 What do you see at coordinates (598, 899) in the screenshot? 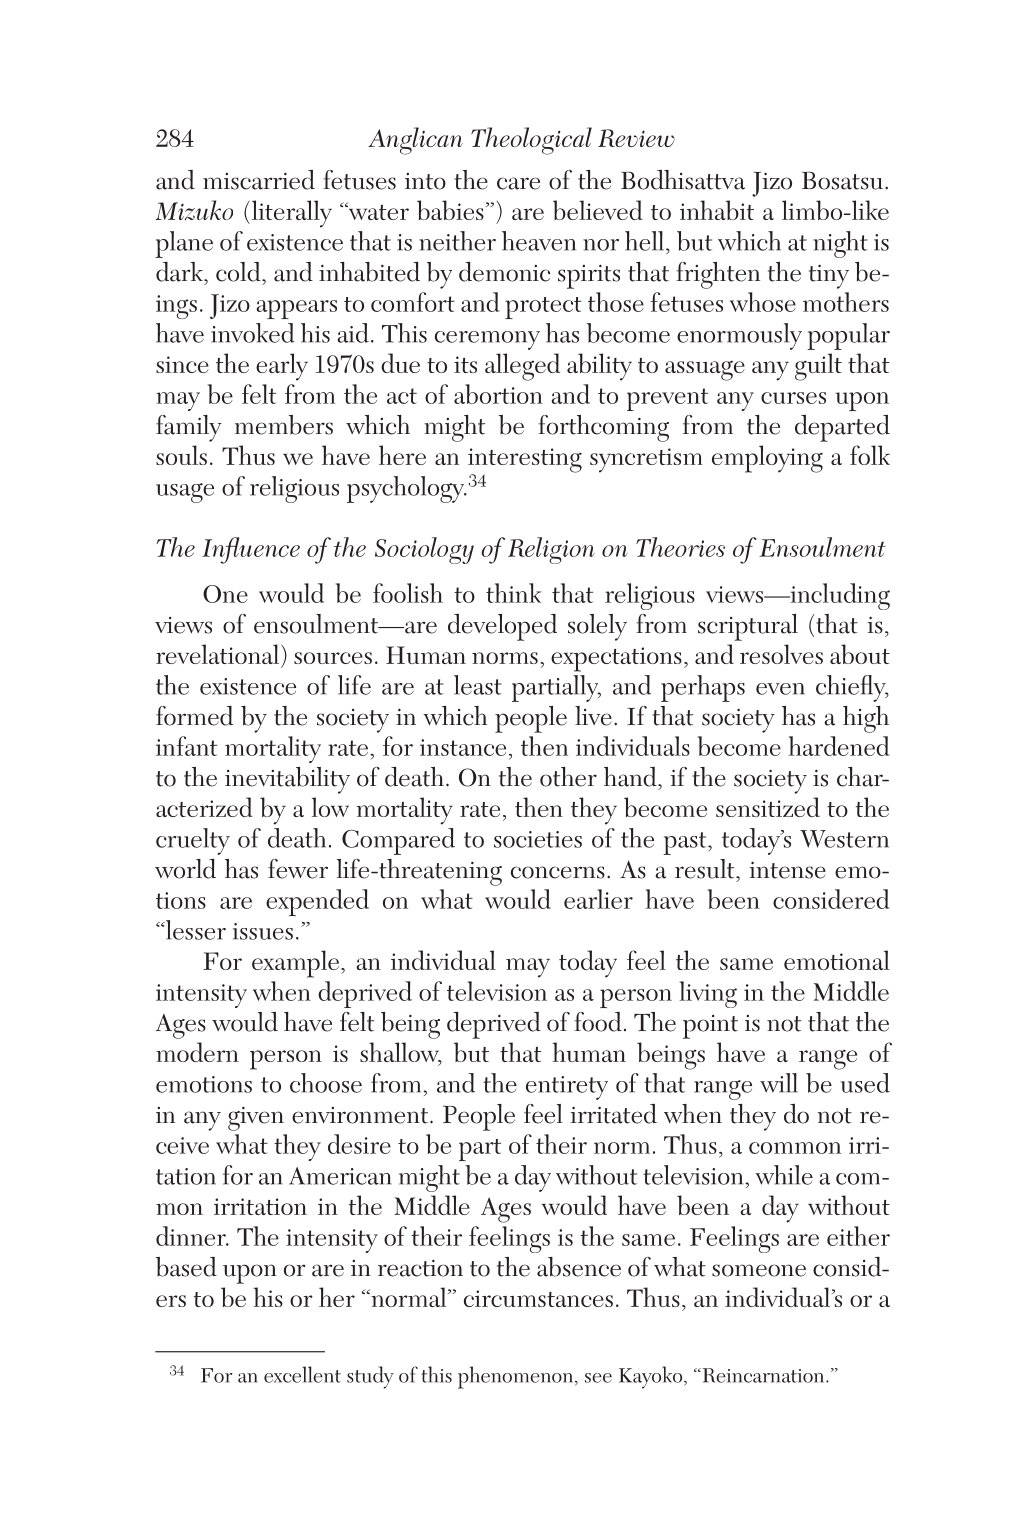
I see `earlier` at bounding box center [598, 899].
